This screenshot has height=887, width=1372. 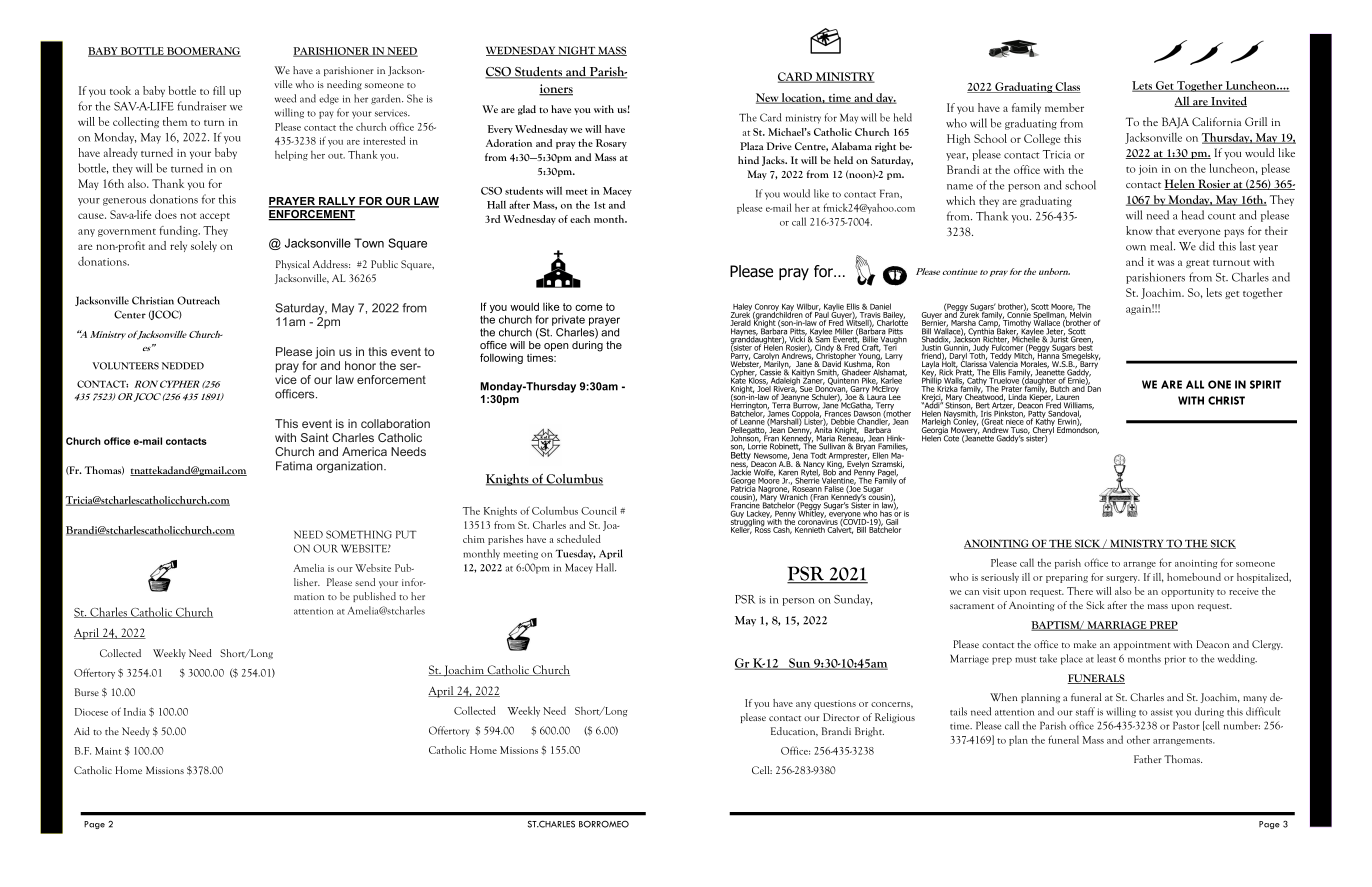 I want to click on fundraiser, so click(x=202, y=106).
